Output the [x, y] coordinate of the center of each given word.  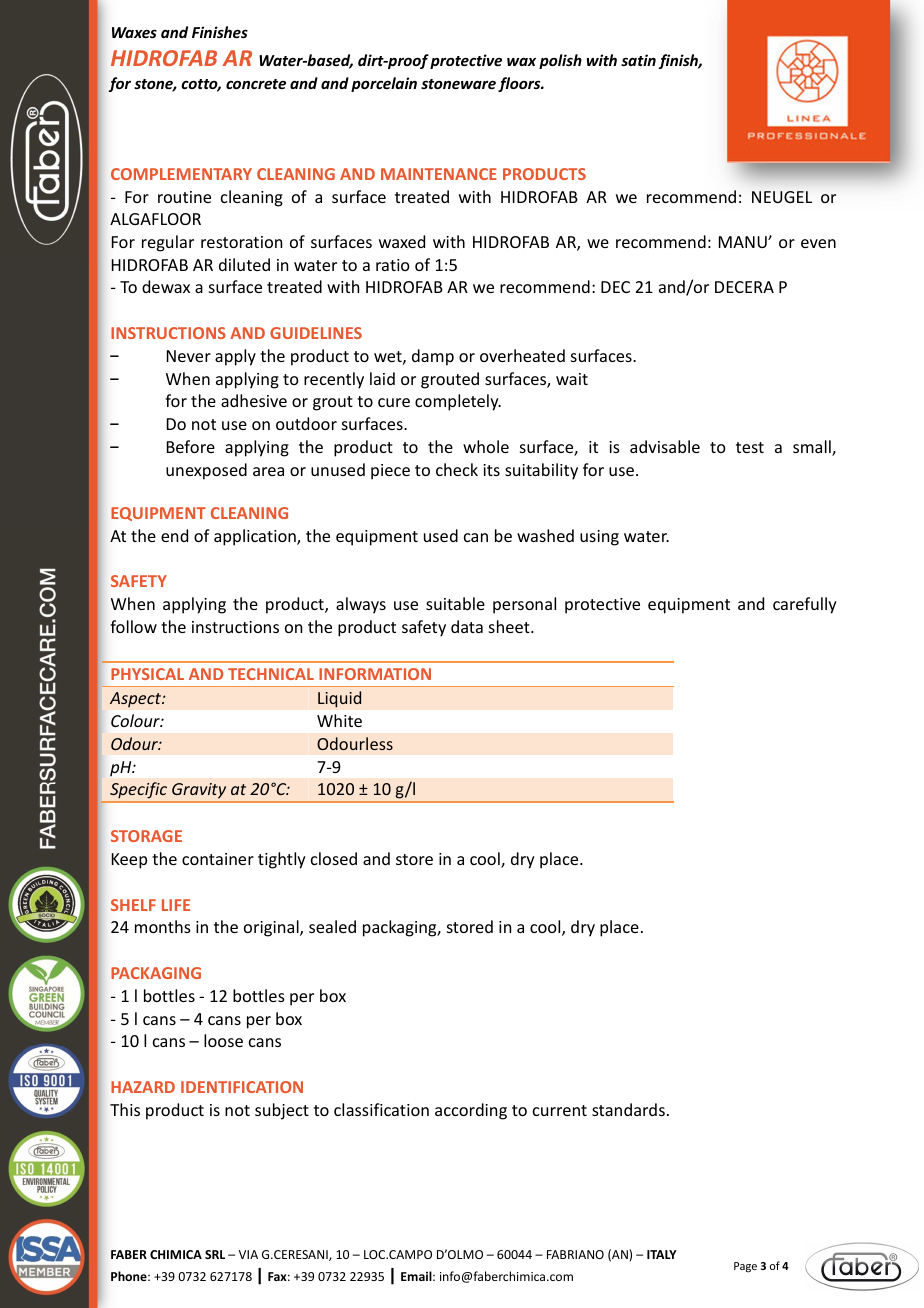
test [750, 447]
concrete [256, 84]
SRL [215, 1254]
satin [638, 60]
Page [745, 1267]
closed [334, 858]
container [218, 859]
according [471, 1111]
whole [486, 446]
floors [520, 84]
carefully [805, 605]
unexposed [206, 471]
